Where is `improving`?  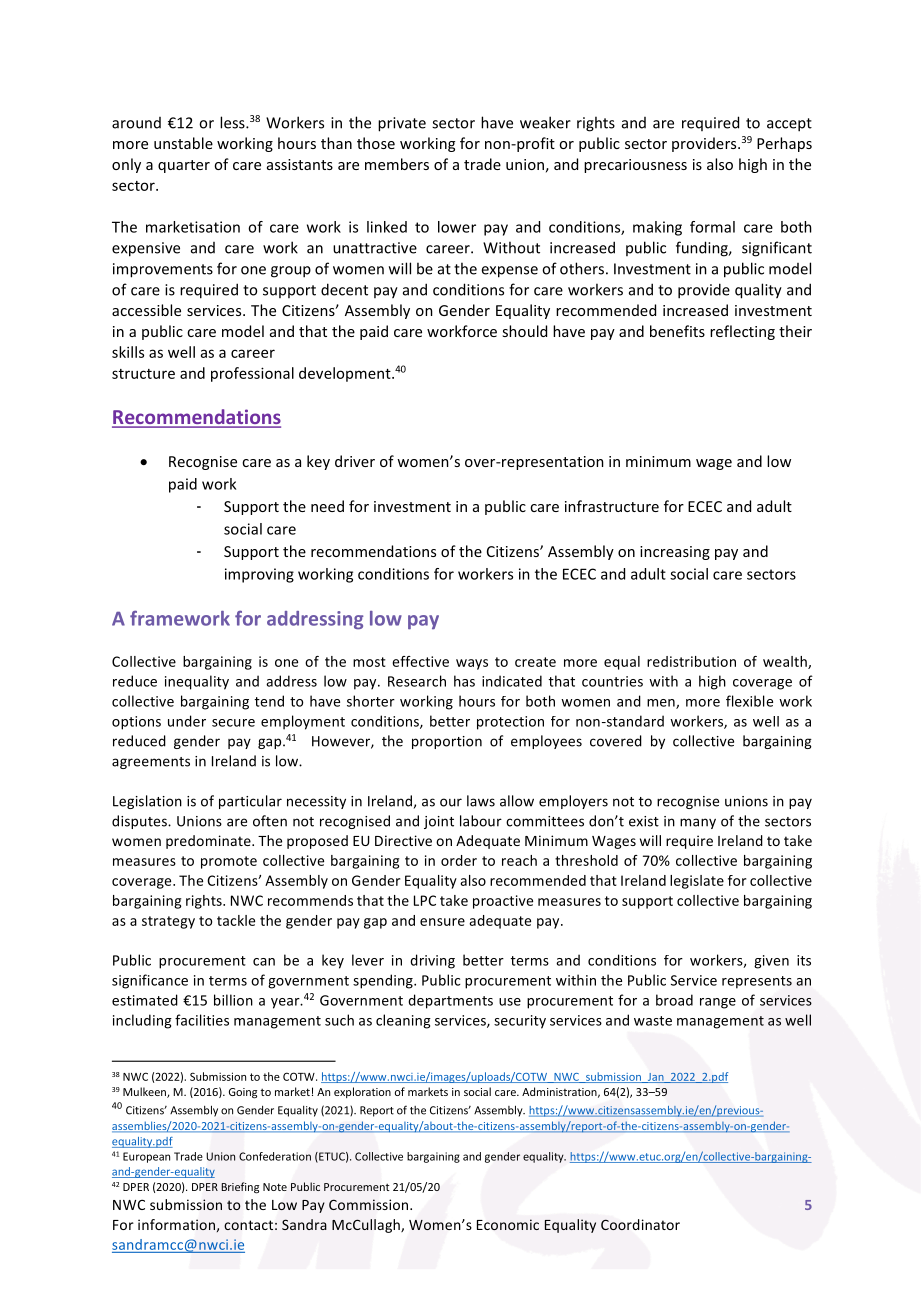 improving is located at coordinates (259, 575).
